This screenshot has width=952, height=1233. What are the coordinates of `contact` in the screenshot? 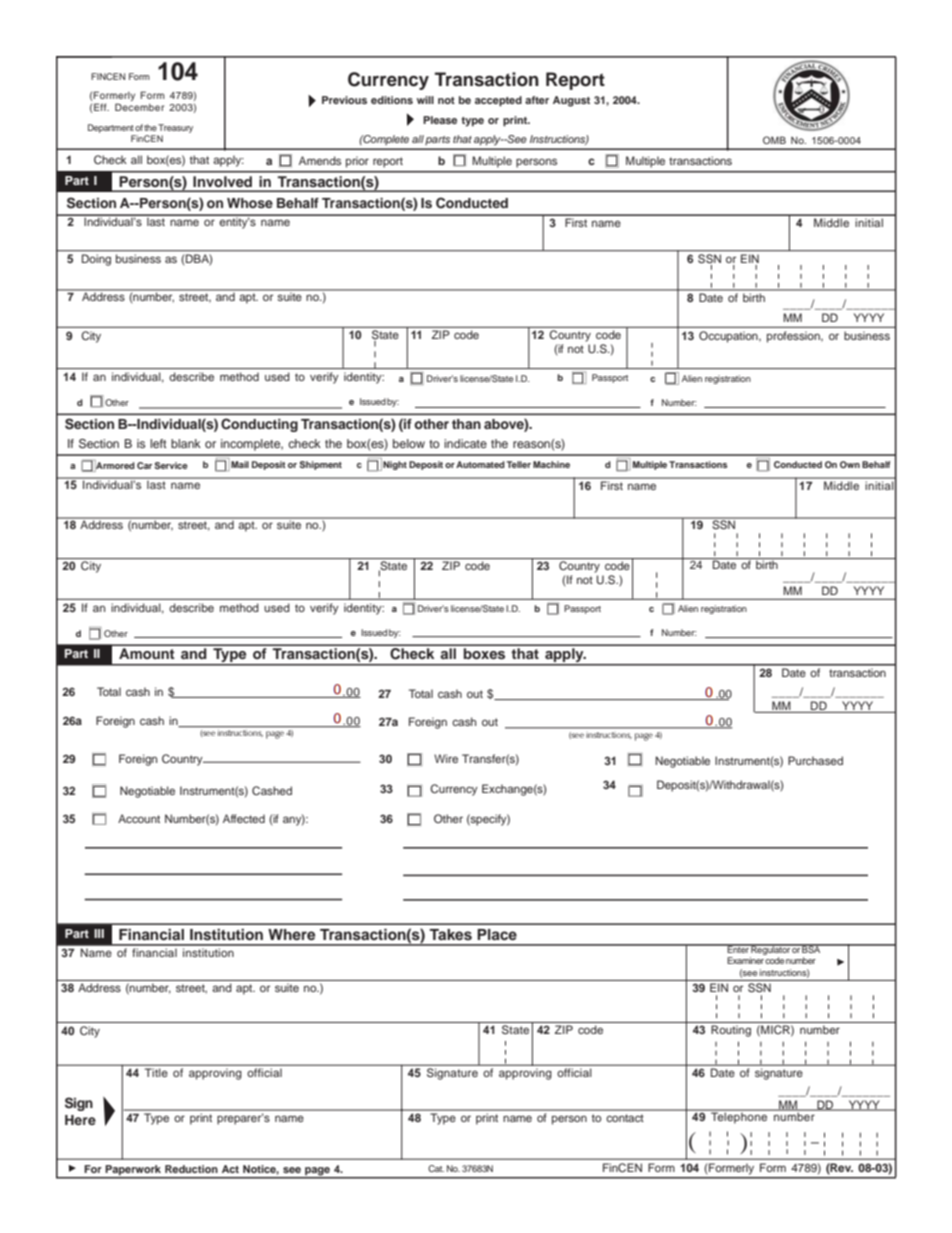 It's located at (625, 1118).
